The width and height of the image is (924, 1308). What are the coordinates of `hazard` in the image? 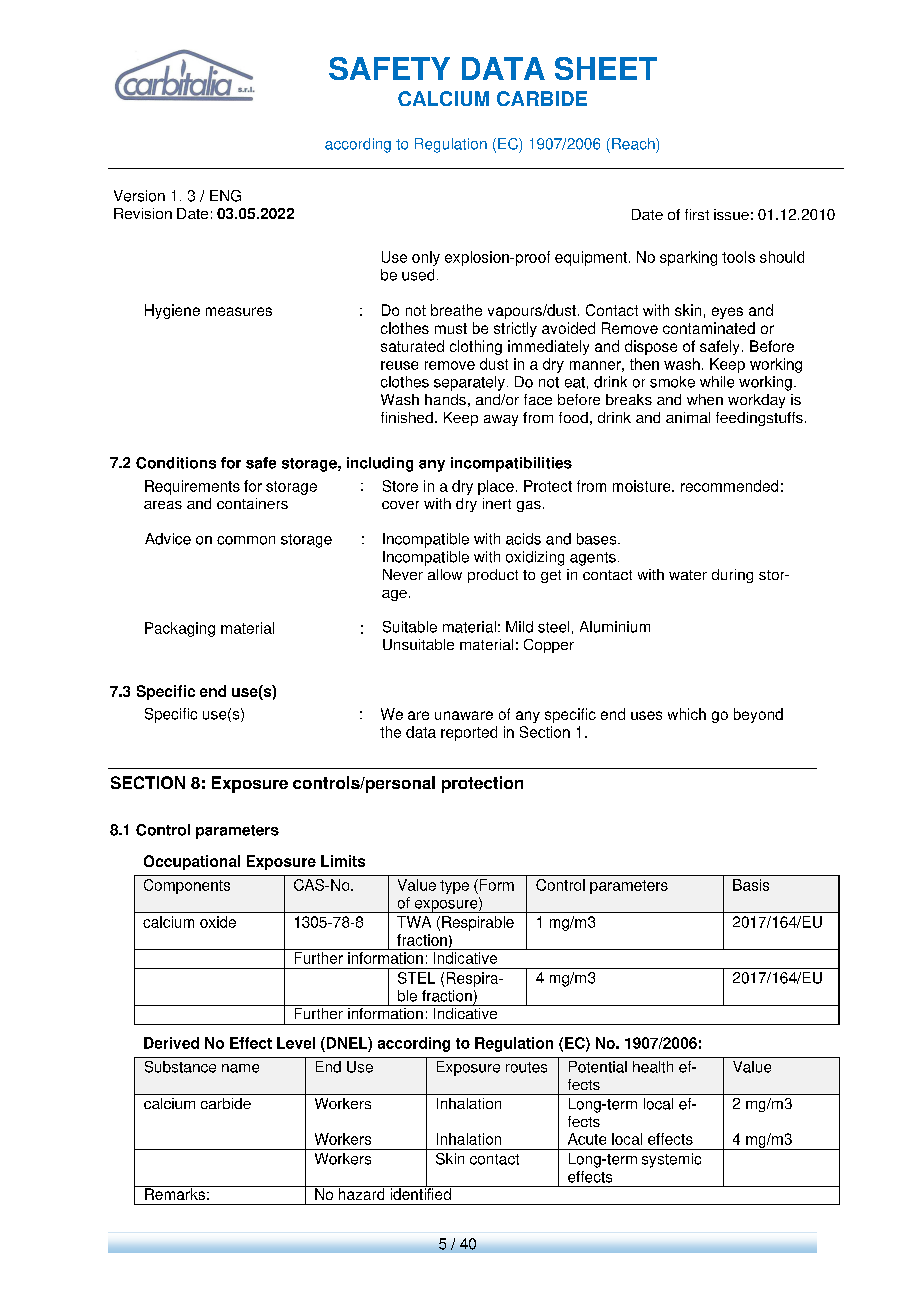 It's located at (361, 1193).
